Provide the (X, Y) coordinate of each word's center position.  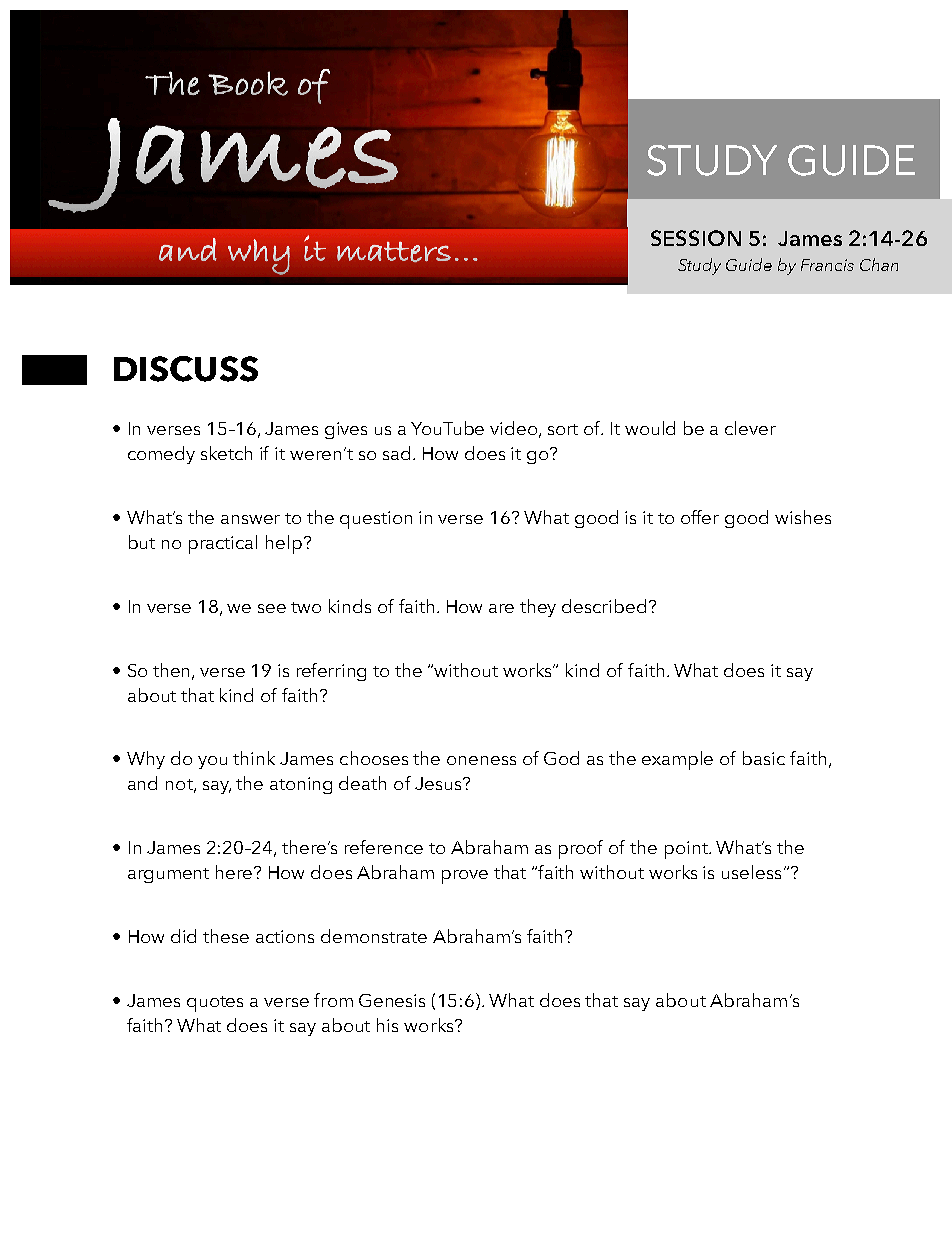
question (376, 520)
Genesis (392, 1000)
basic (764, 758)
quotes (215, 1004)
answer (250, 519)
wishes (803, 517)
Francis (827, 265)
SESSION (696, 238)
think (254, 758)
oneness (481, 760)
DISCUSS (186, 369)
